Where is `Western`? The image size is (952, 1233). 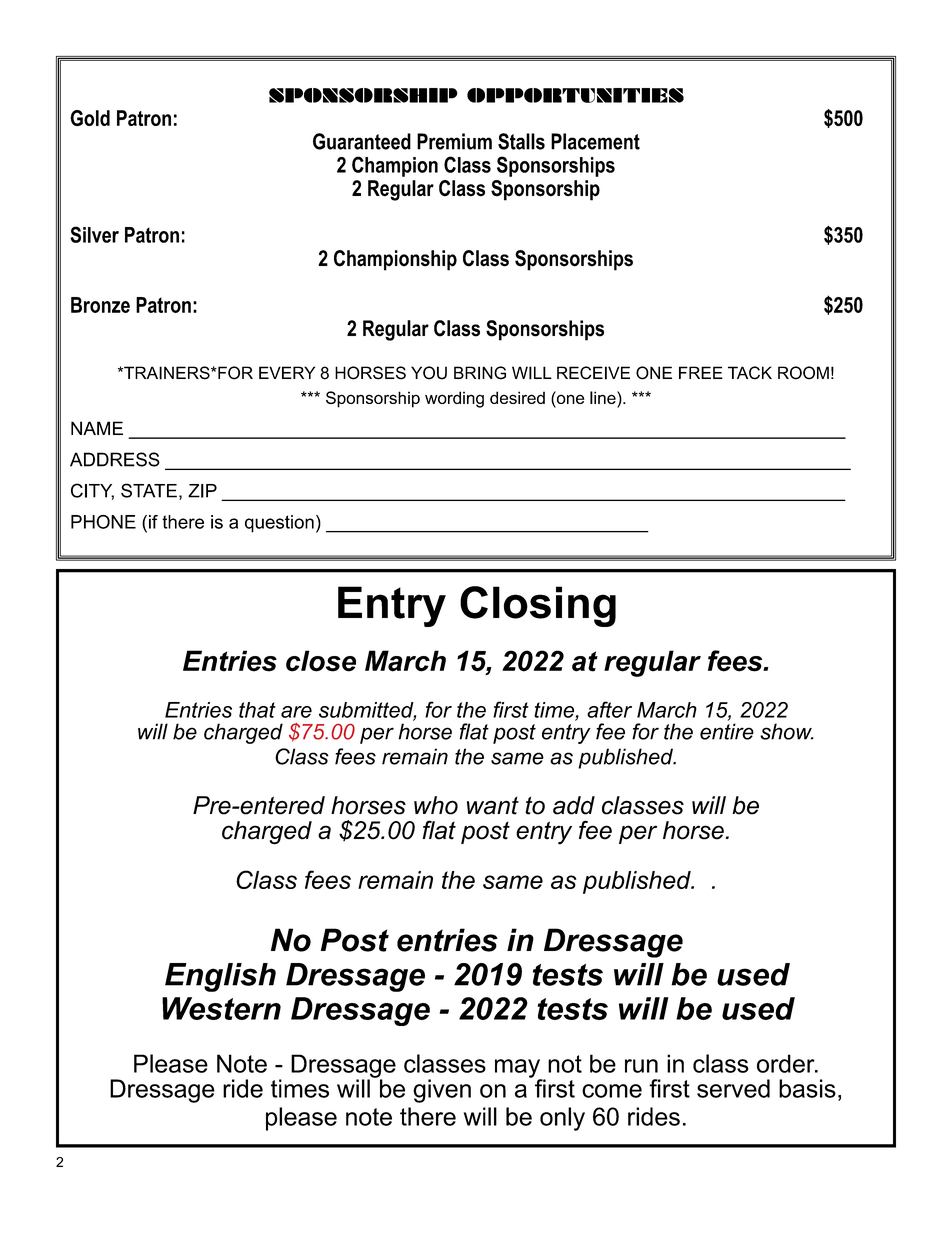 Western is located at coordinates (221, 1008).
